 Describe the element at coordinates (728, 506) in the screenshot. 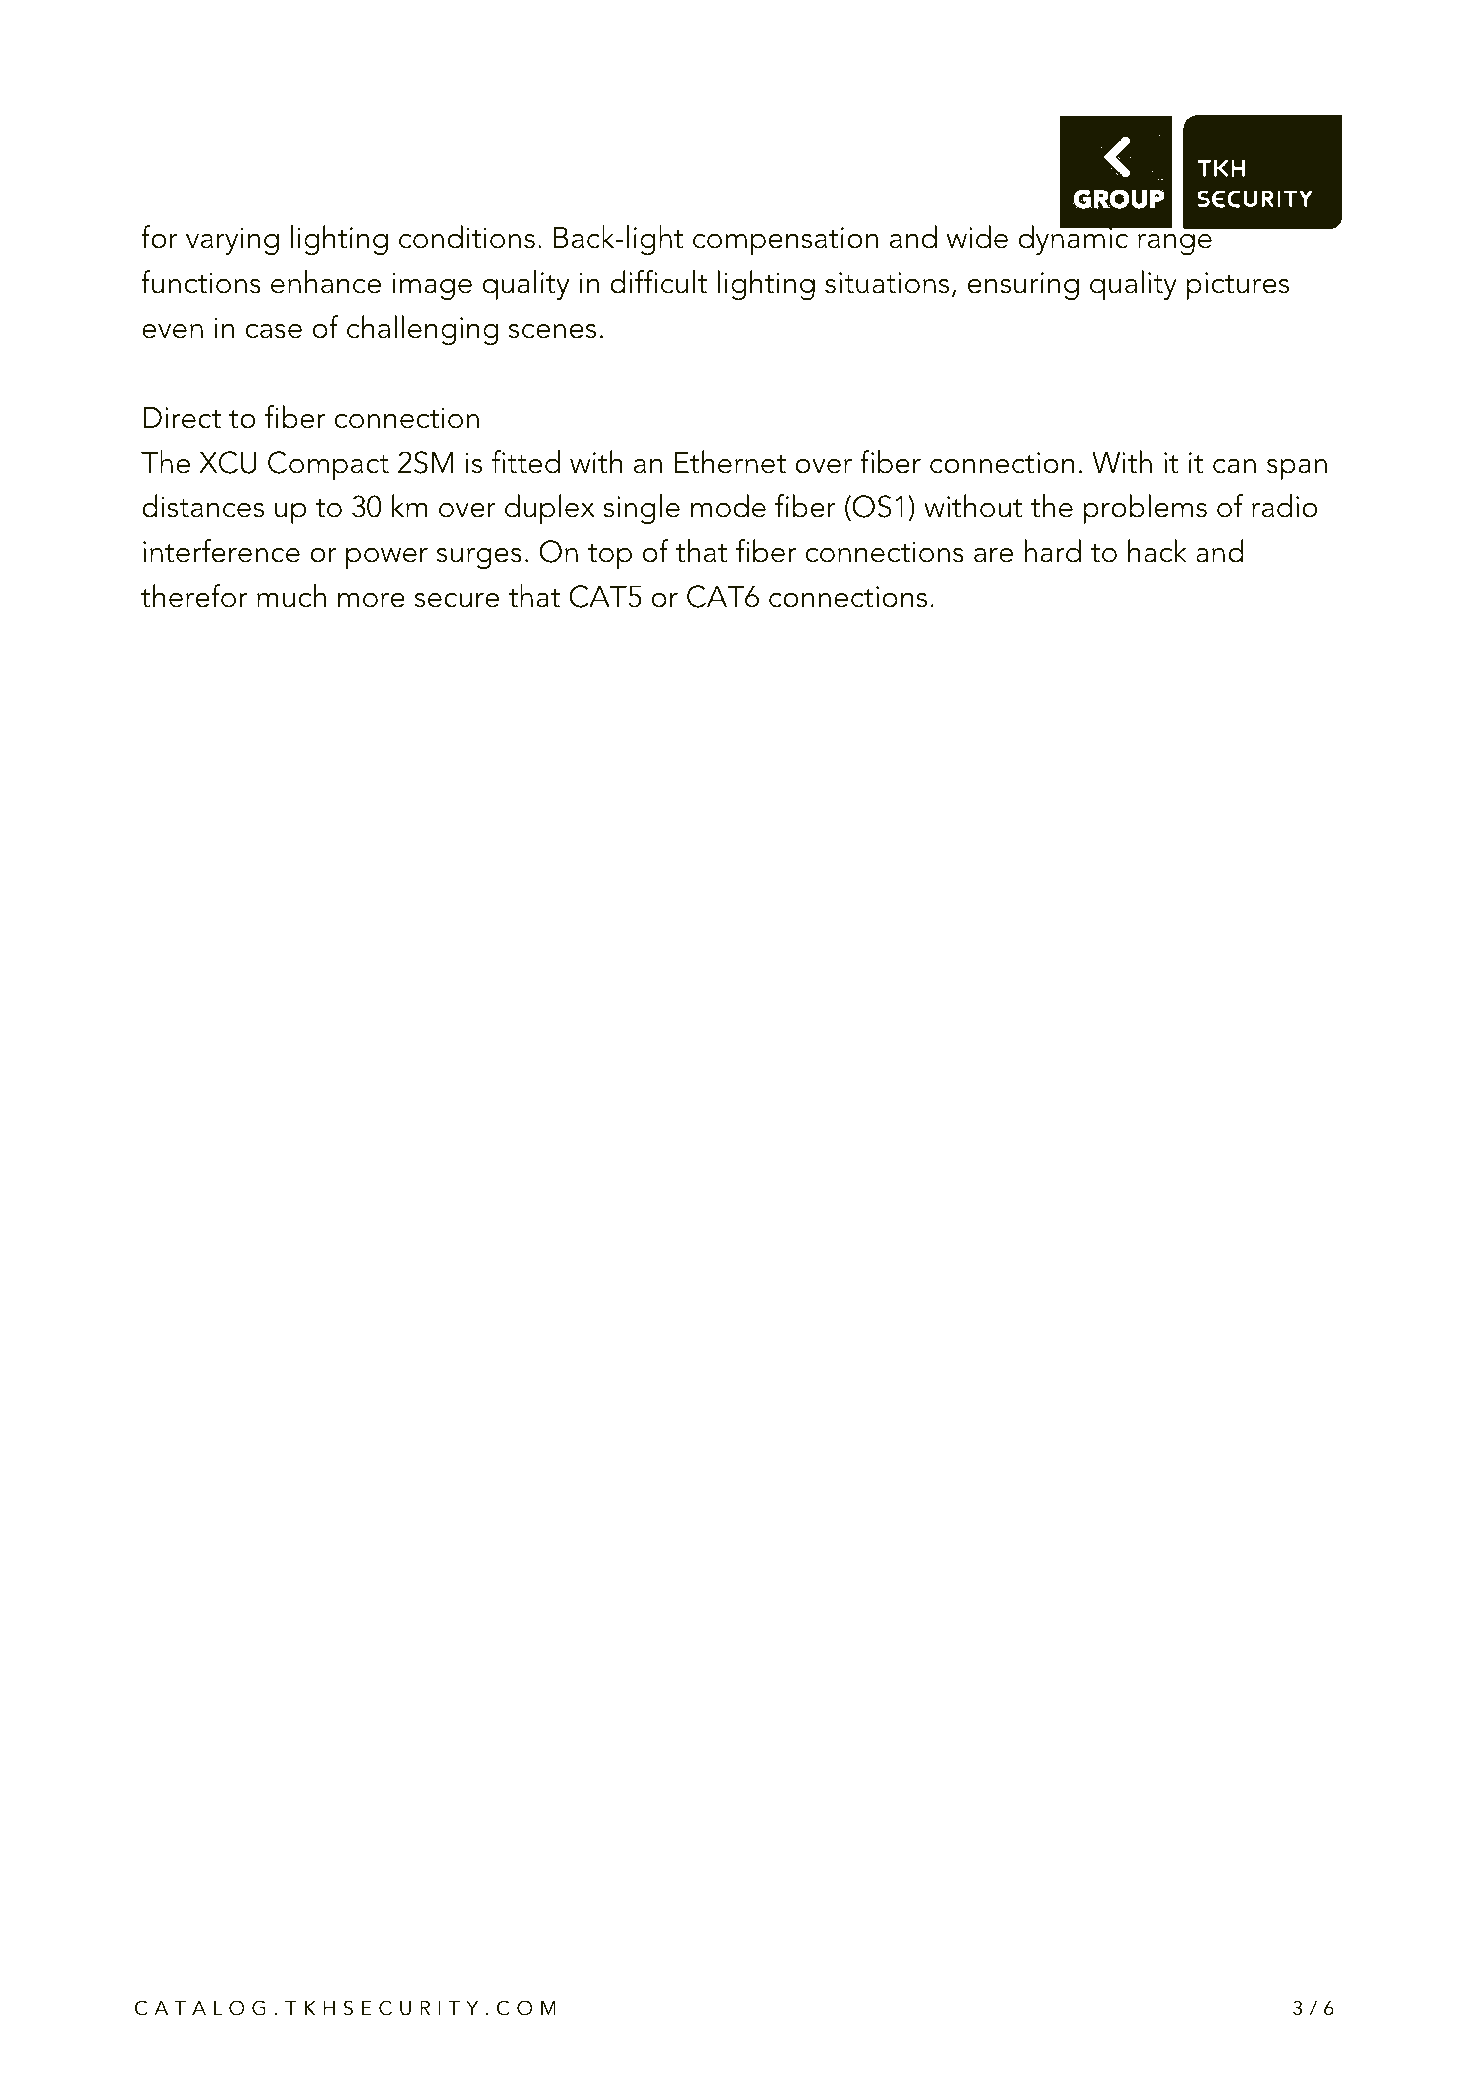

I see `mode` at that location.
